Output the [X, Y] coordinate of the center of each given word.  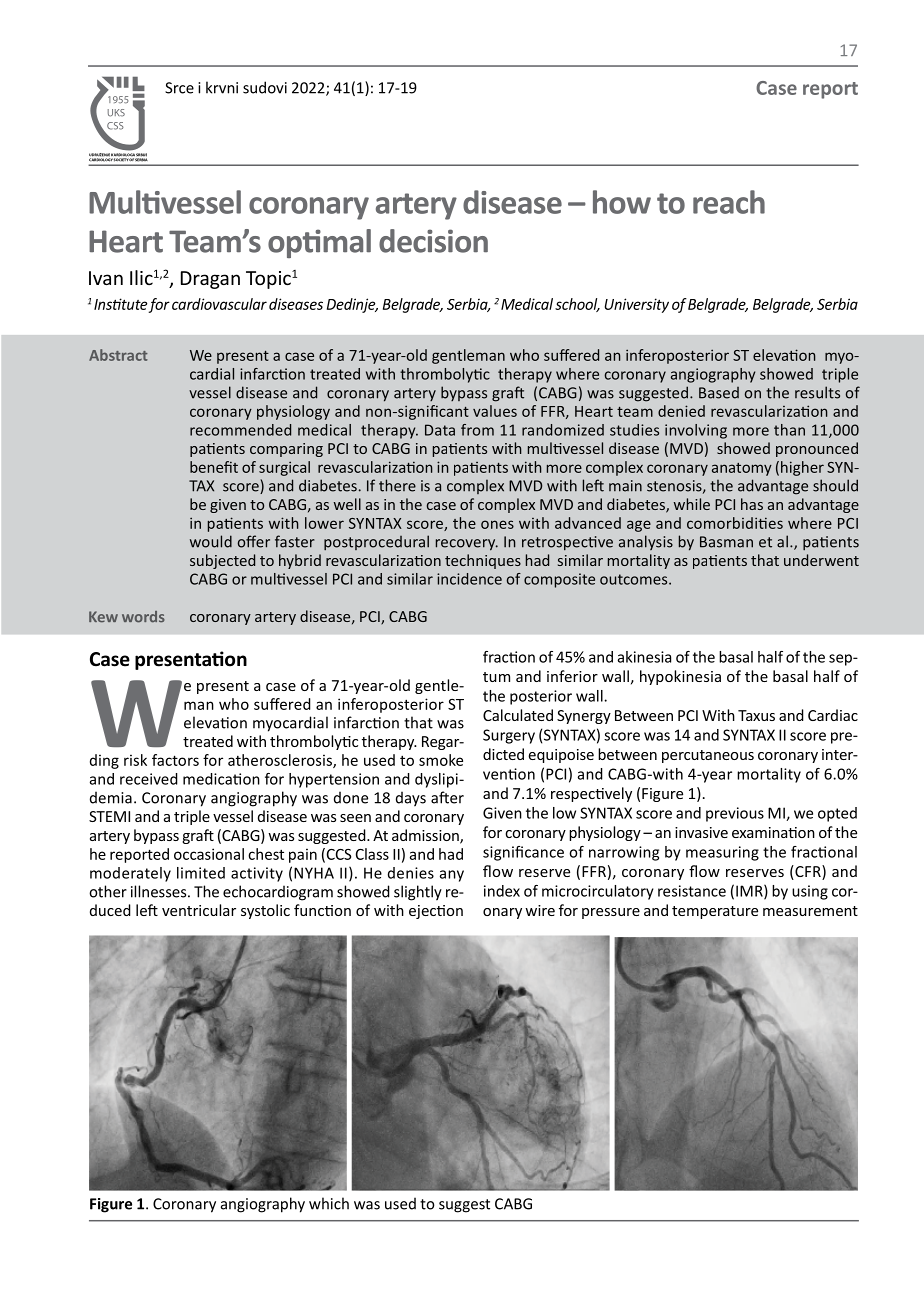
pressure [611, 913]
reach [729, 202]
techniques [483, 561]
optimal [319, 243]
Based [719, 393]
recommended [240, 430]
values [495, 411]
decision [433, 241]
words [143, 617]
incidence [469, 579]
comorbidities [735, 523]
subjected [222, 561]
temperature [715, 912]
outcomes [635, 579]
